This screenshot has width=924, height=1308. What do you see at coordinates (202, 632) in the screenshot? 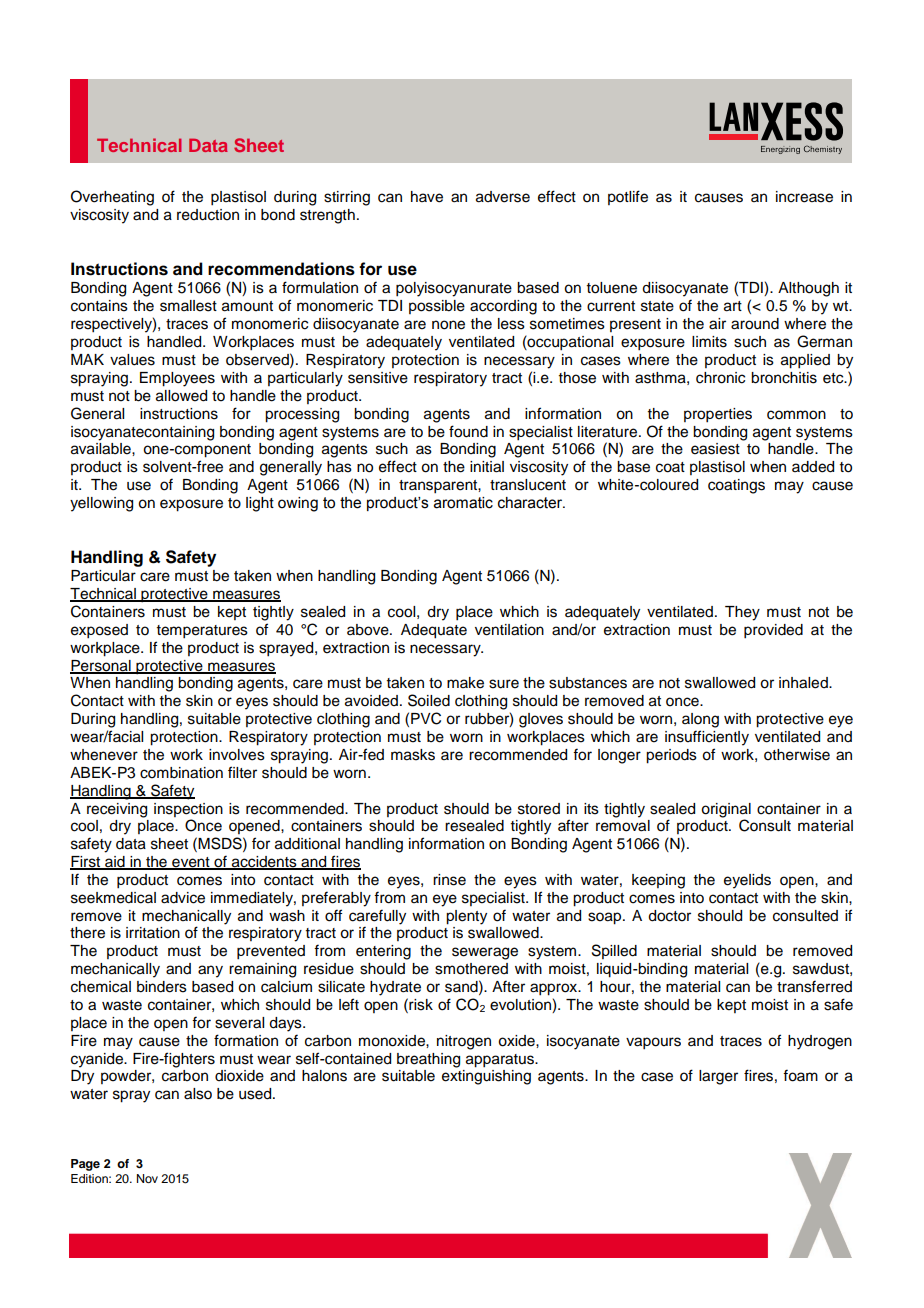
I see `temperatures` at bounding box center [202, 632].
